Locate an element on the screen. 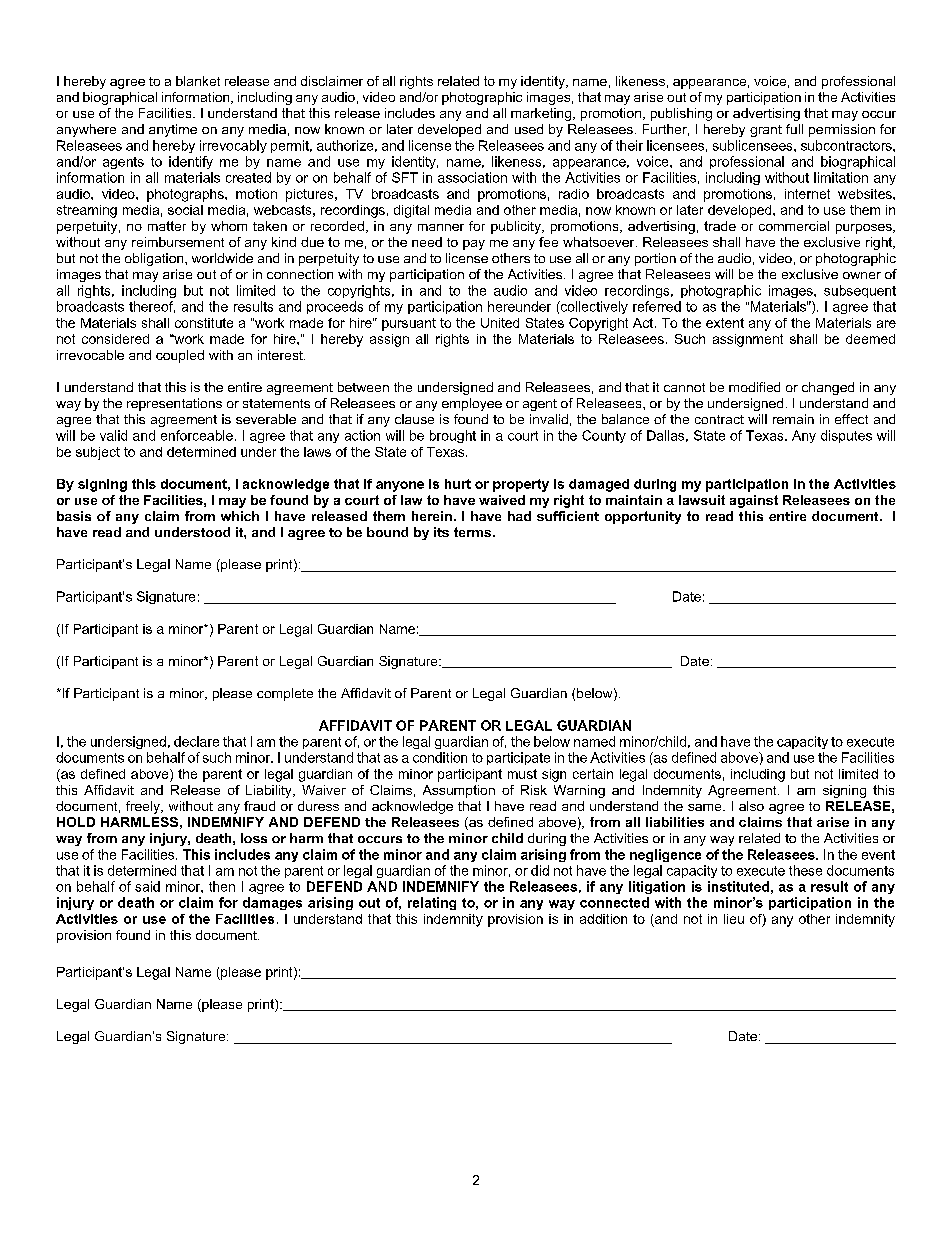  relating is located at coordinates (432, 903).
